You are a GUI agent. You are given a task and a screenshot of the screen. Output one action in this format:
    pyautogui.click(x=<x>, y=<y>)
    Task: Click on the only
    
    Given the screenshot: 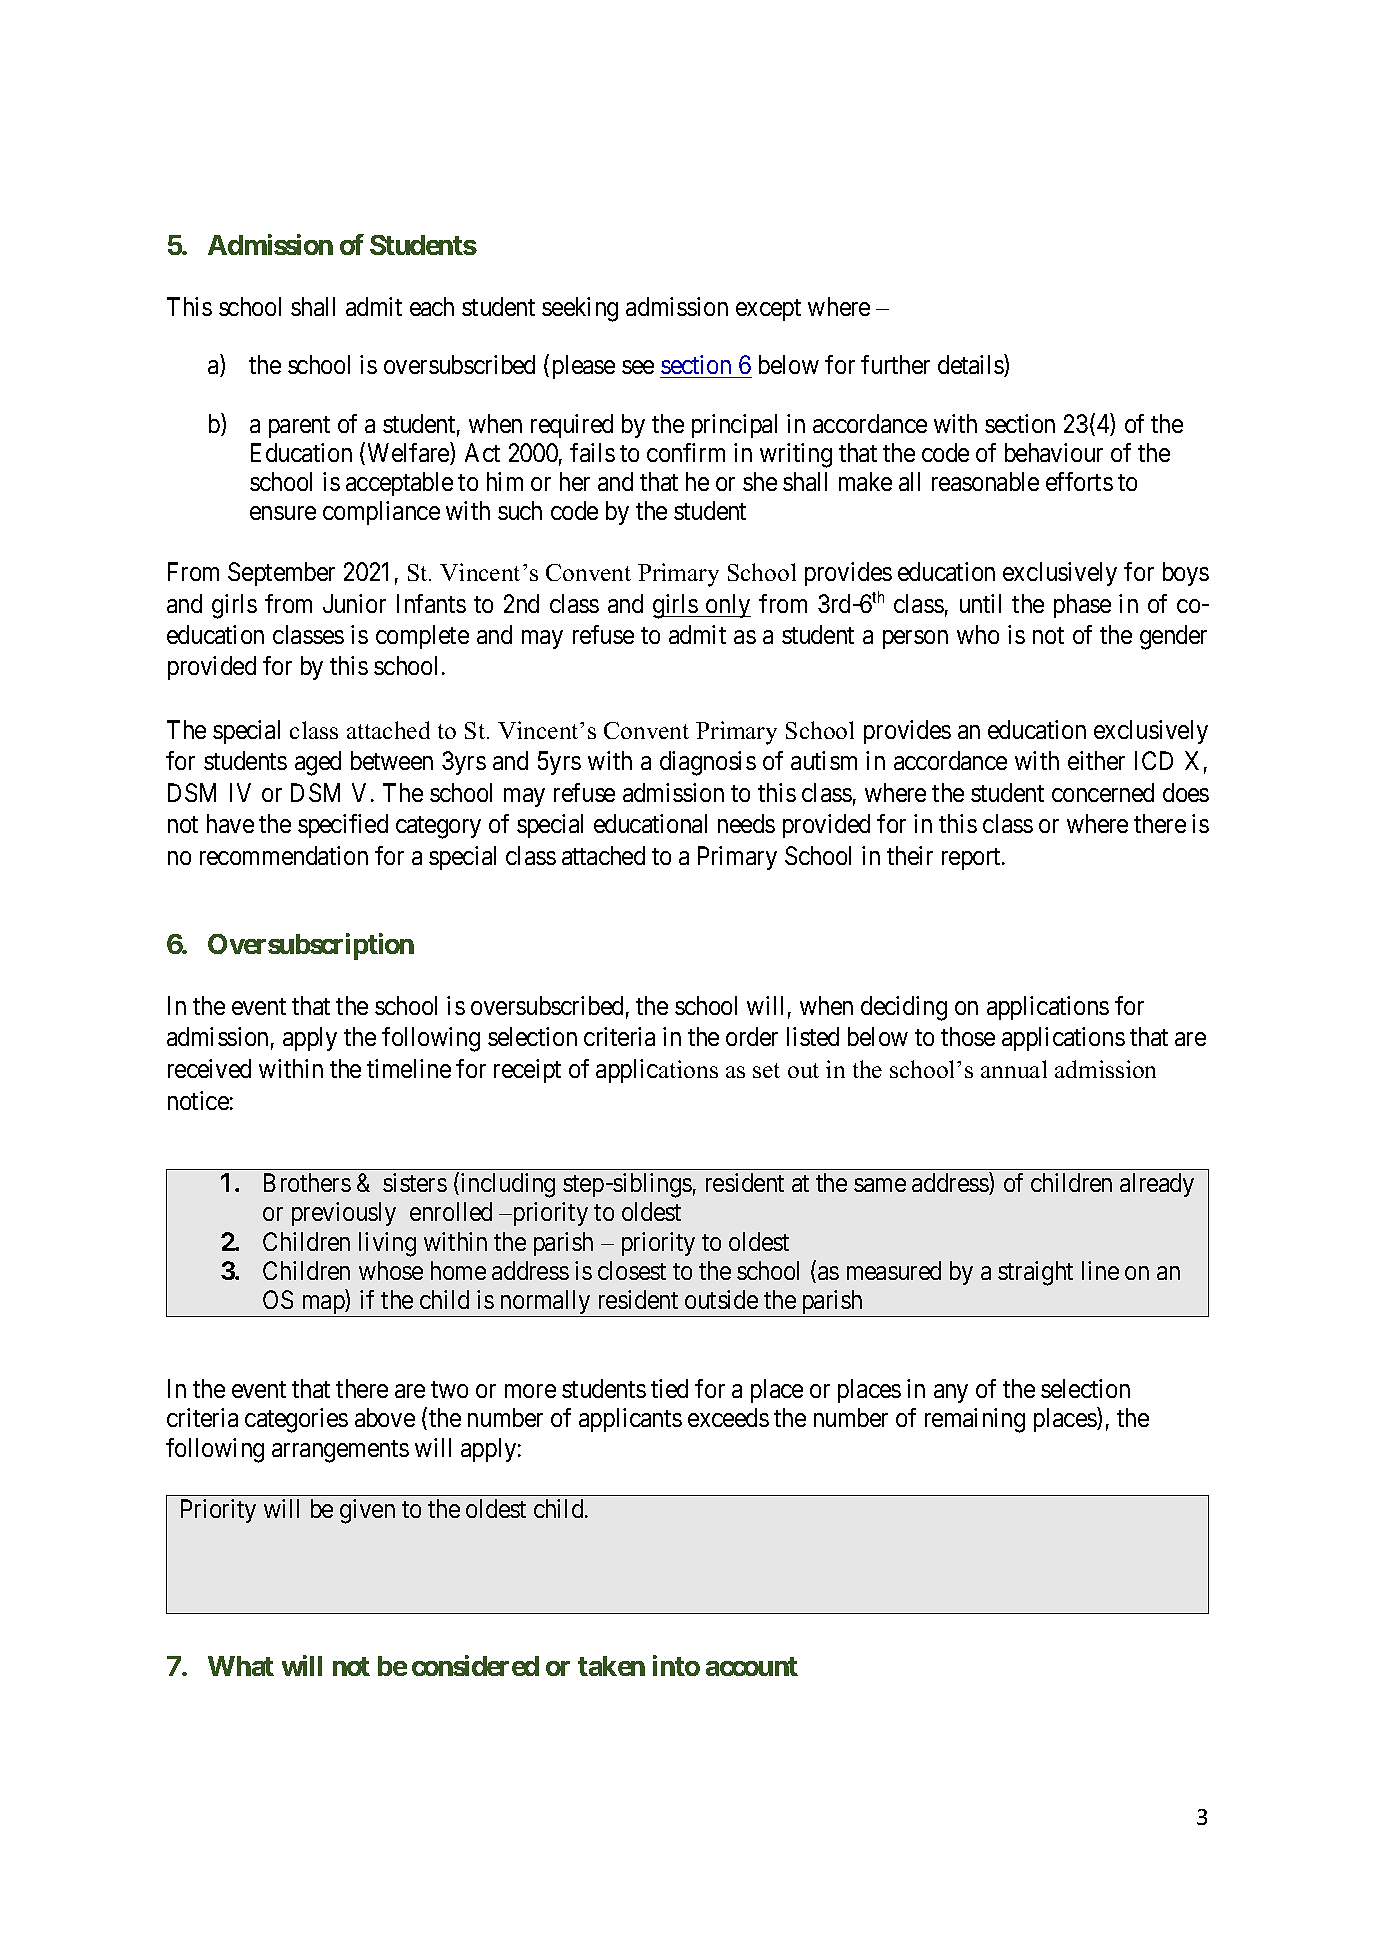 What is the action you would take?
    pyautogui.click(x=727, y=606)
